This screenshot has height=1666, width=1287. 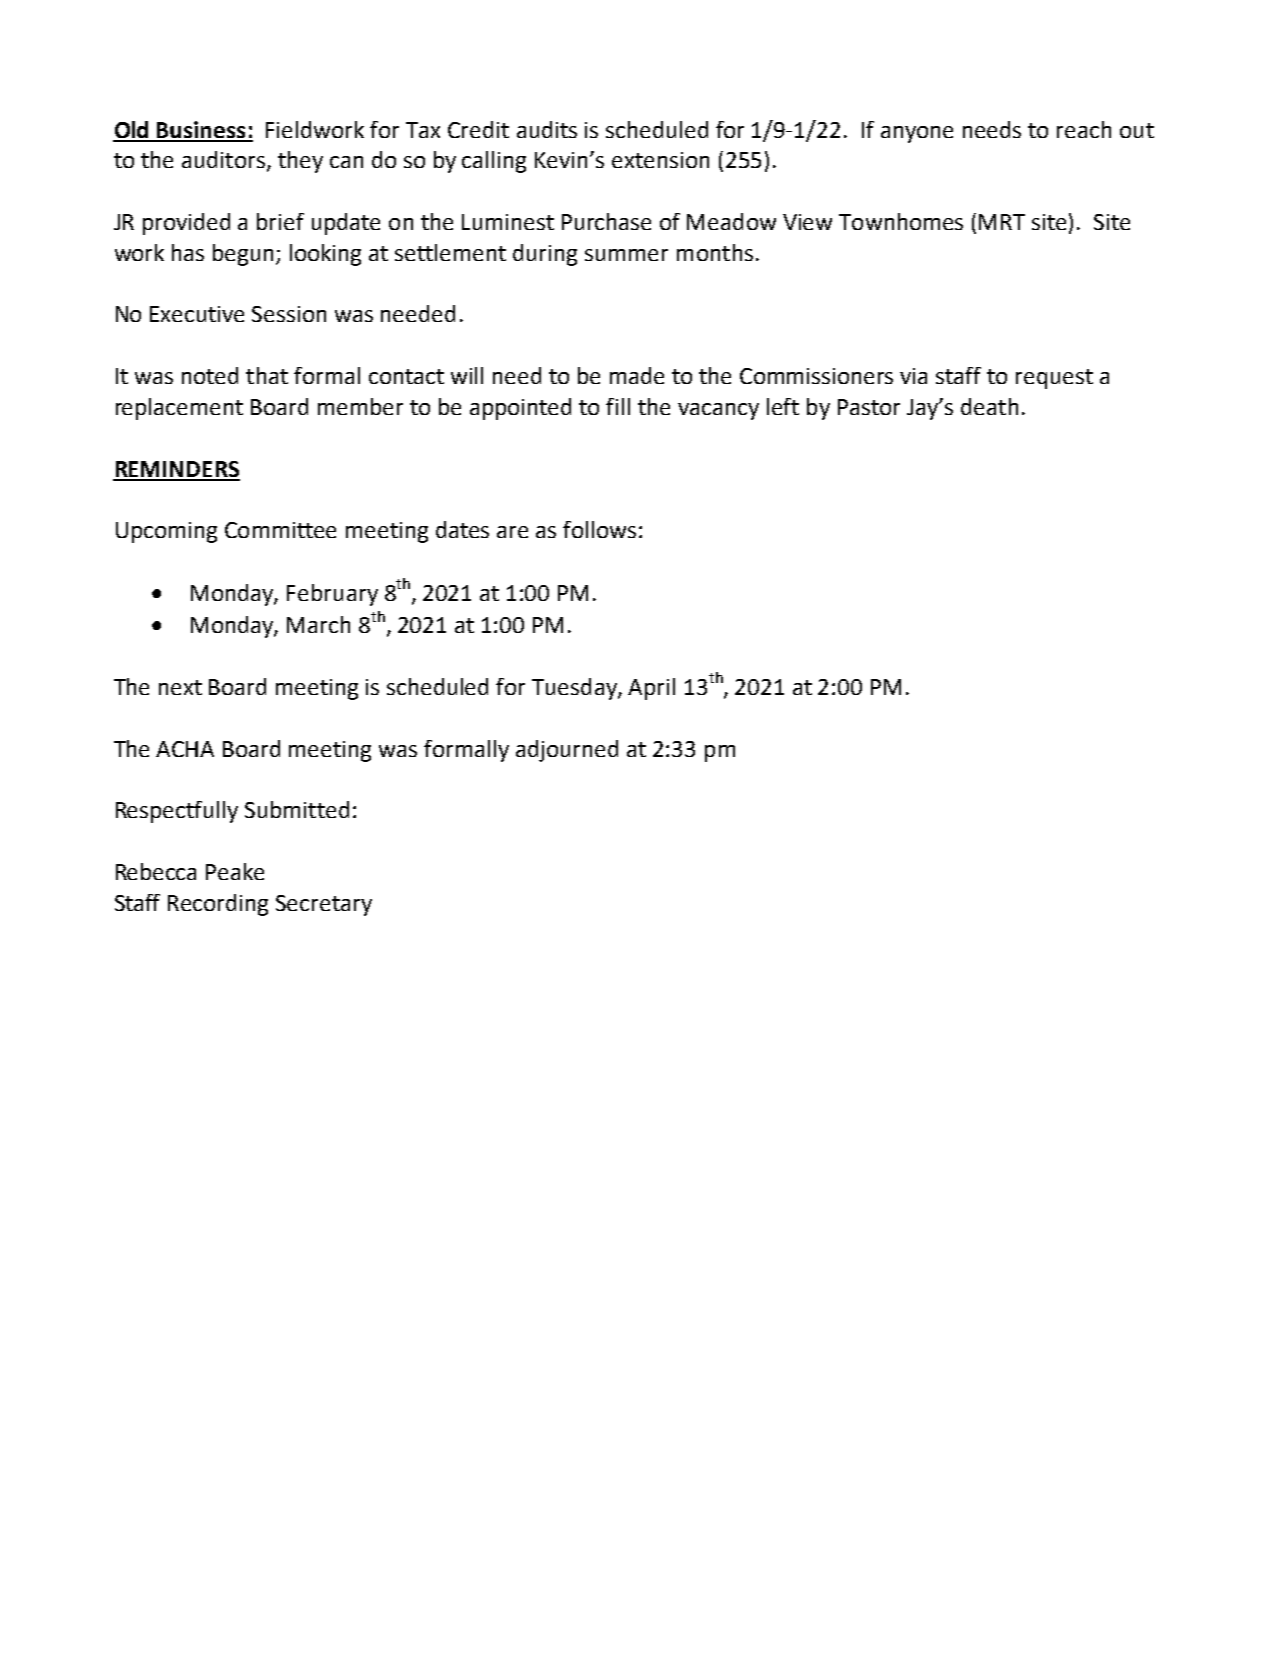 I want to click on member, so click(x=360, y=406).
